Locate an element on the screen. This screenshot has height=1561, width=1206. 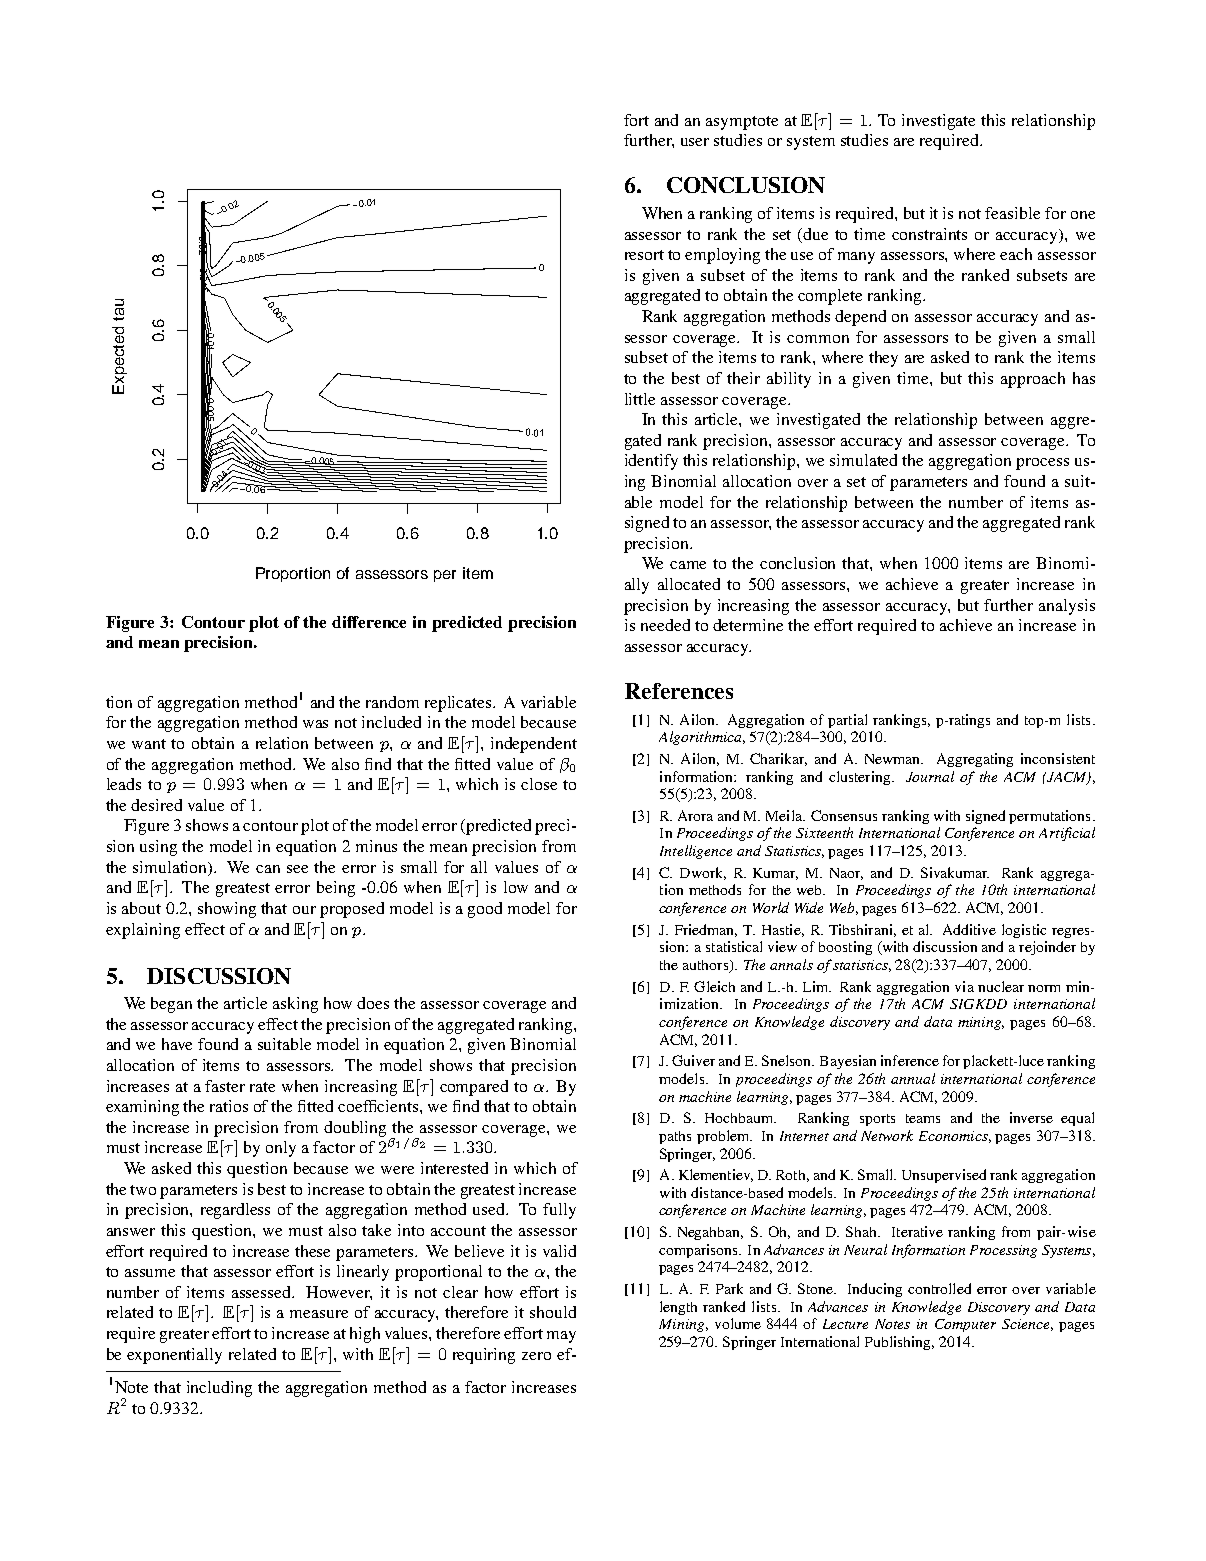
want is located at coordinates (149, 744).
